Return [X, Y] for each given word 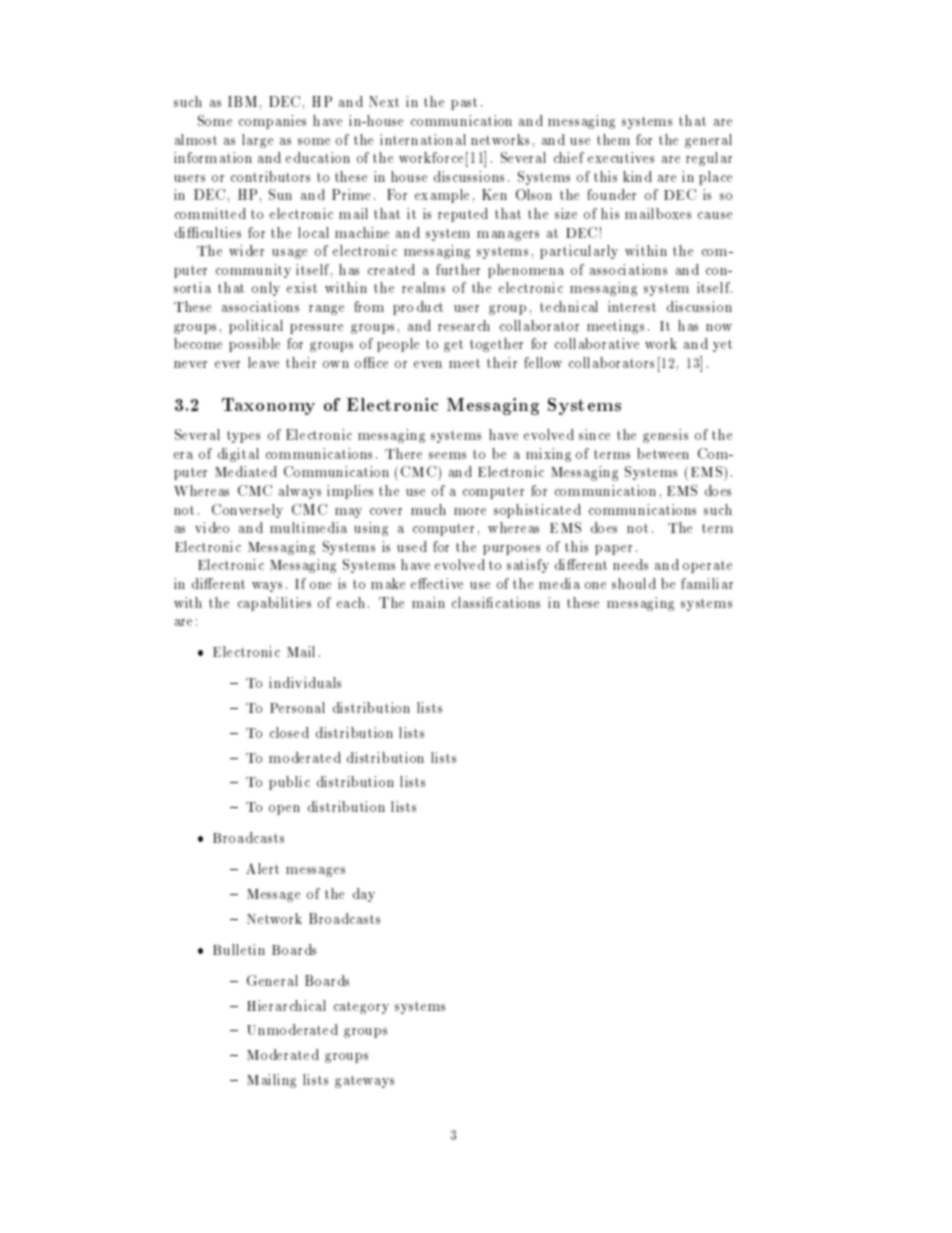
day [364, 895]
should [634, 583]
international [423, 139]
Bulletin [239, 949]
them [613, 139]
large [257, 141]
